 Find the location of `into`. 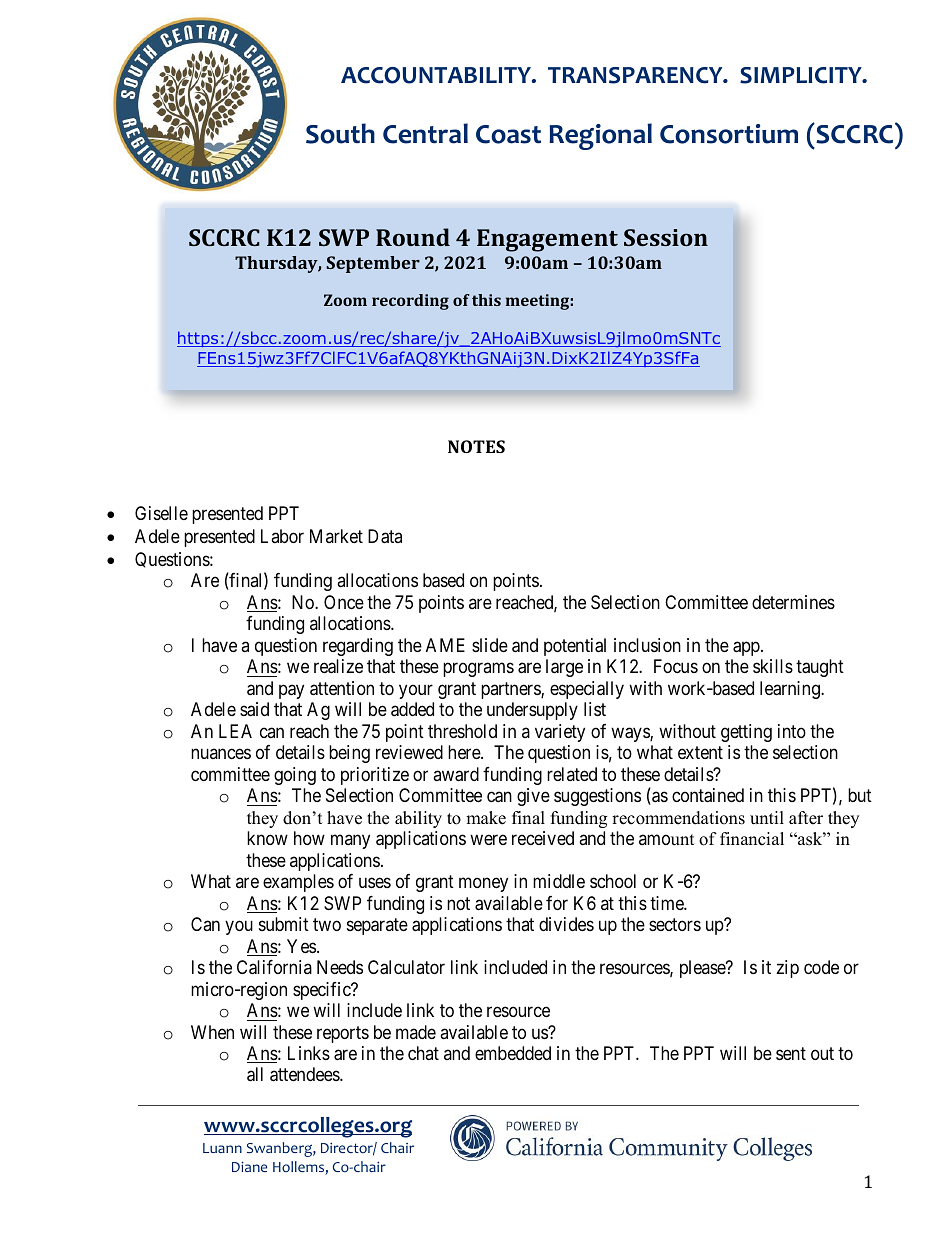

into is located at coordinates (792, 731).
